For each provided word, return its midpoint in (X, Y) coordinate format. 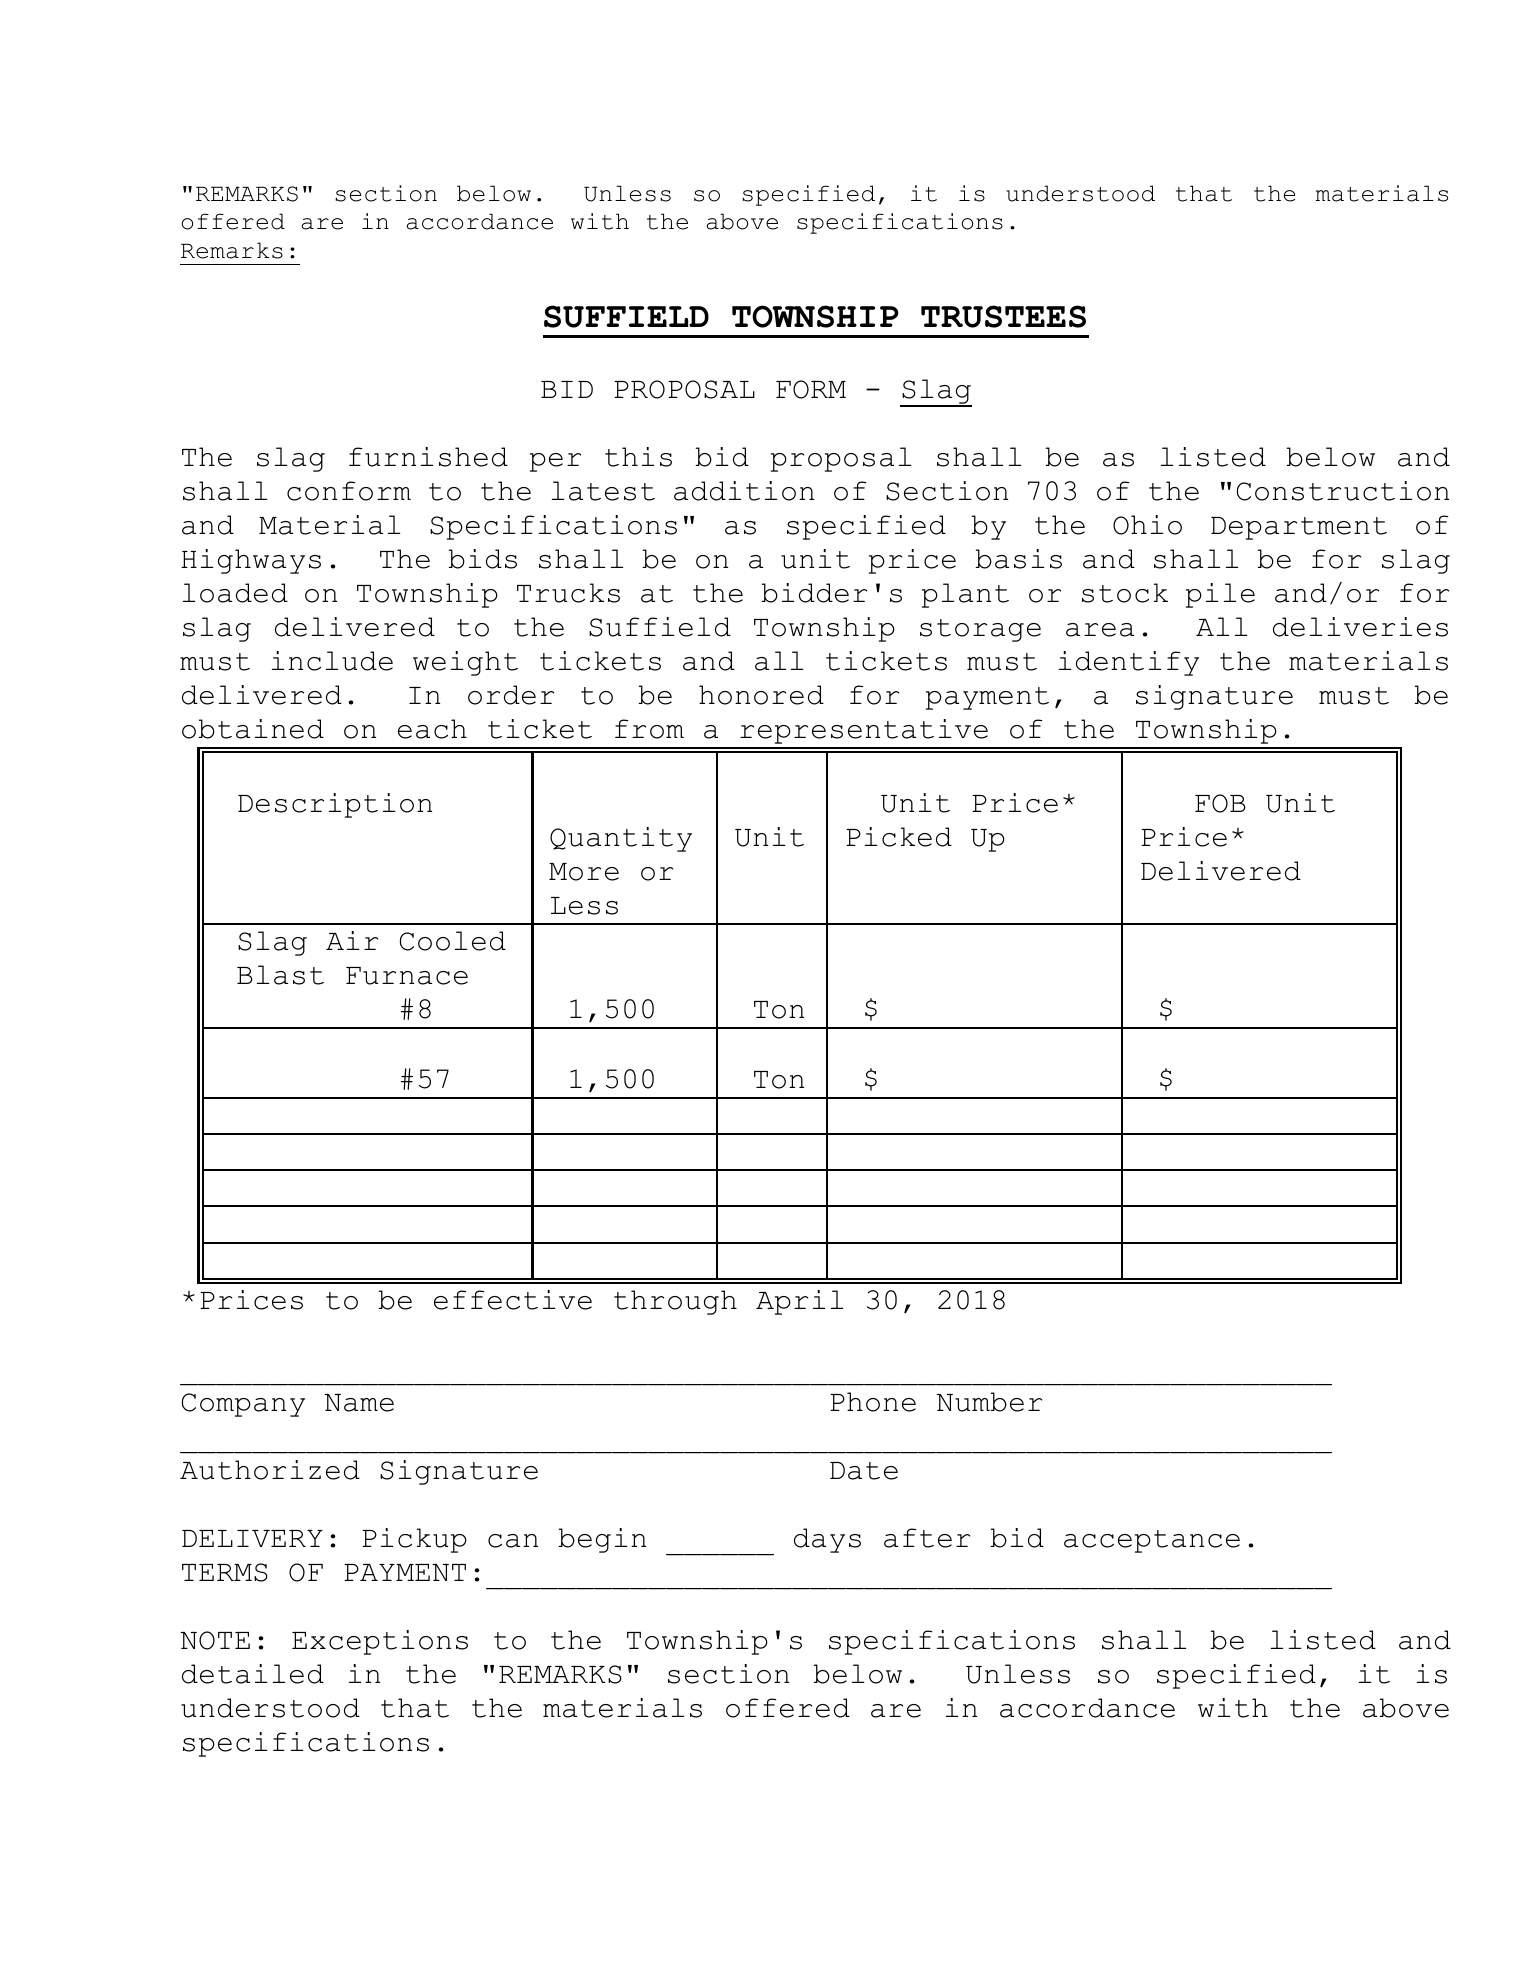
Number (989, 1402)
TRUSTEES (1003, 316)
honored (761, 695)
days (827, 1540)
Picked (899, 837)
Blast (280, 975)
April (799, 1302)
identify (1129, 663)
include (332, 661)
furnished (428, 457)
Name (359, 1403)
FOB (1220, 803)
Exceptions (380, 1642)
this (638, 457)
